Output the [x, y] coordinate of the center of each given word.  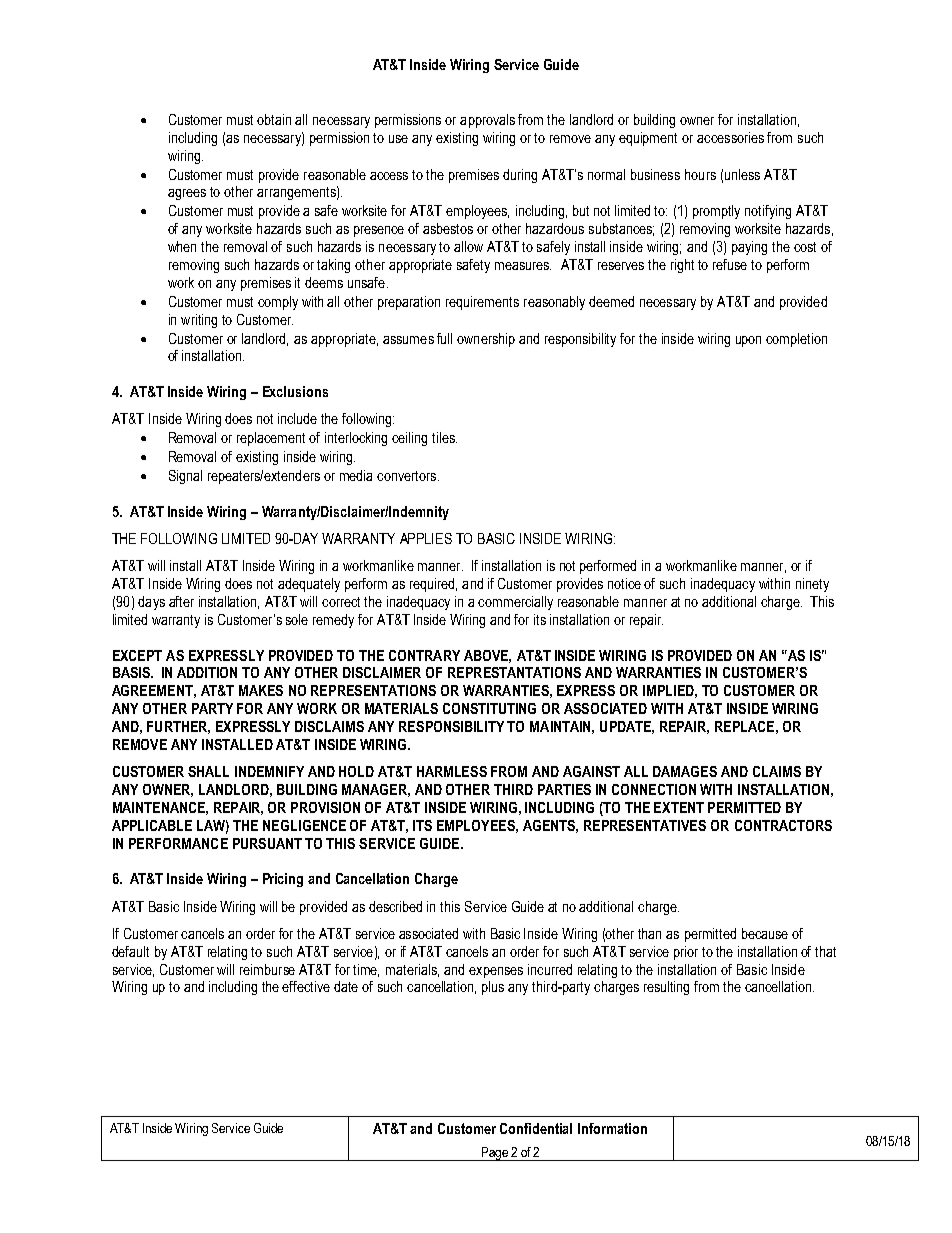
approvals [487, 121]
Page [495, 1154]
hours [700, 174]
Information [612, 1128]
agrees [187, 194]
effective [306, 986]
